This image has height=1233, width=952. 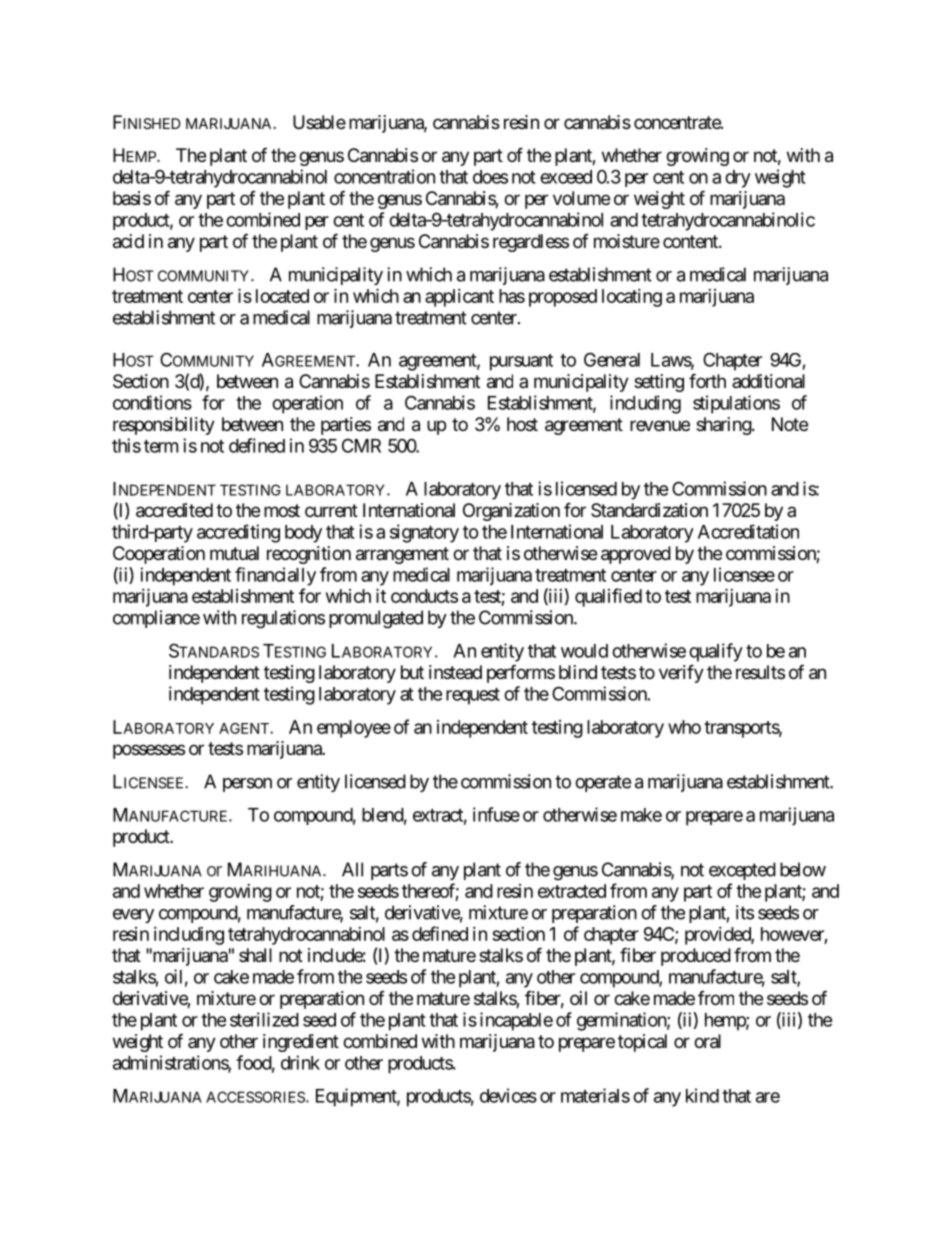 I want to click on drink, so click(x=300, y=1062).
